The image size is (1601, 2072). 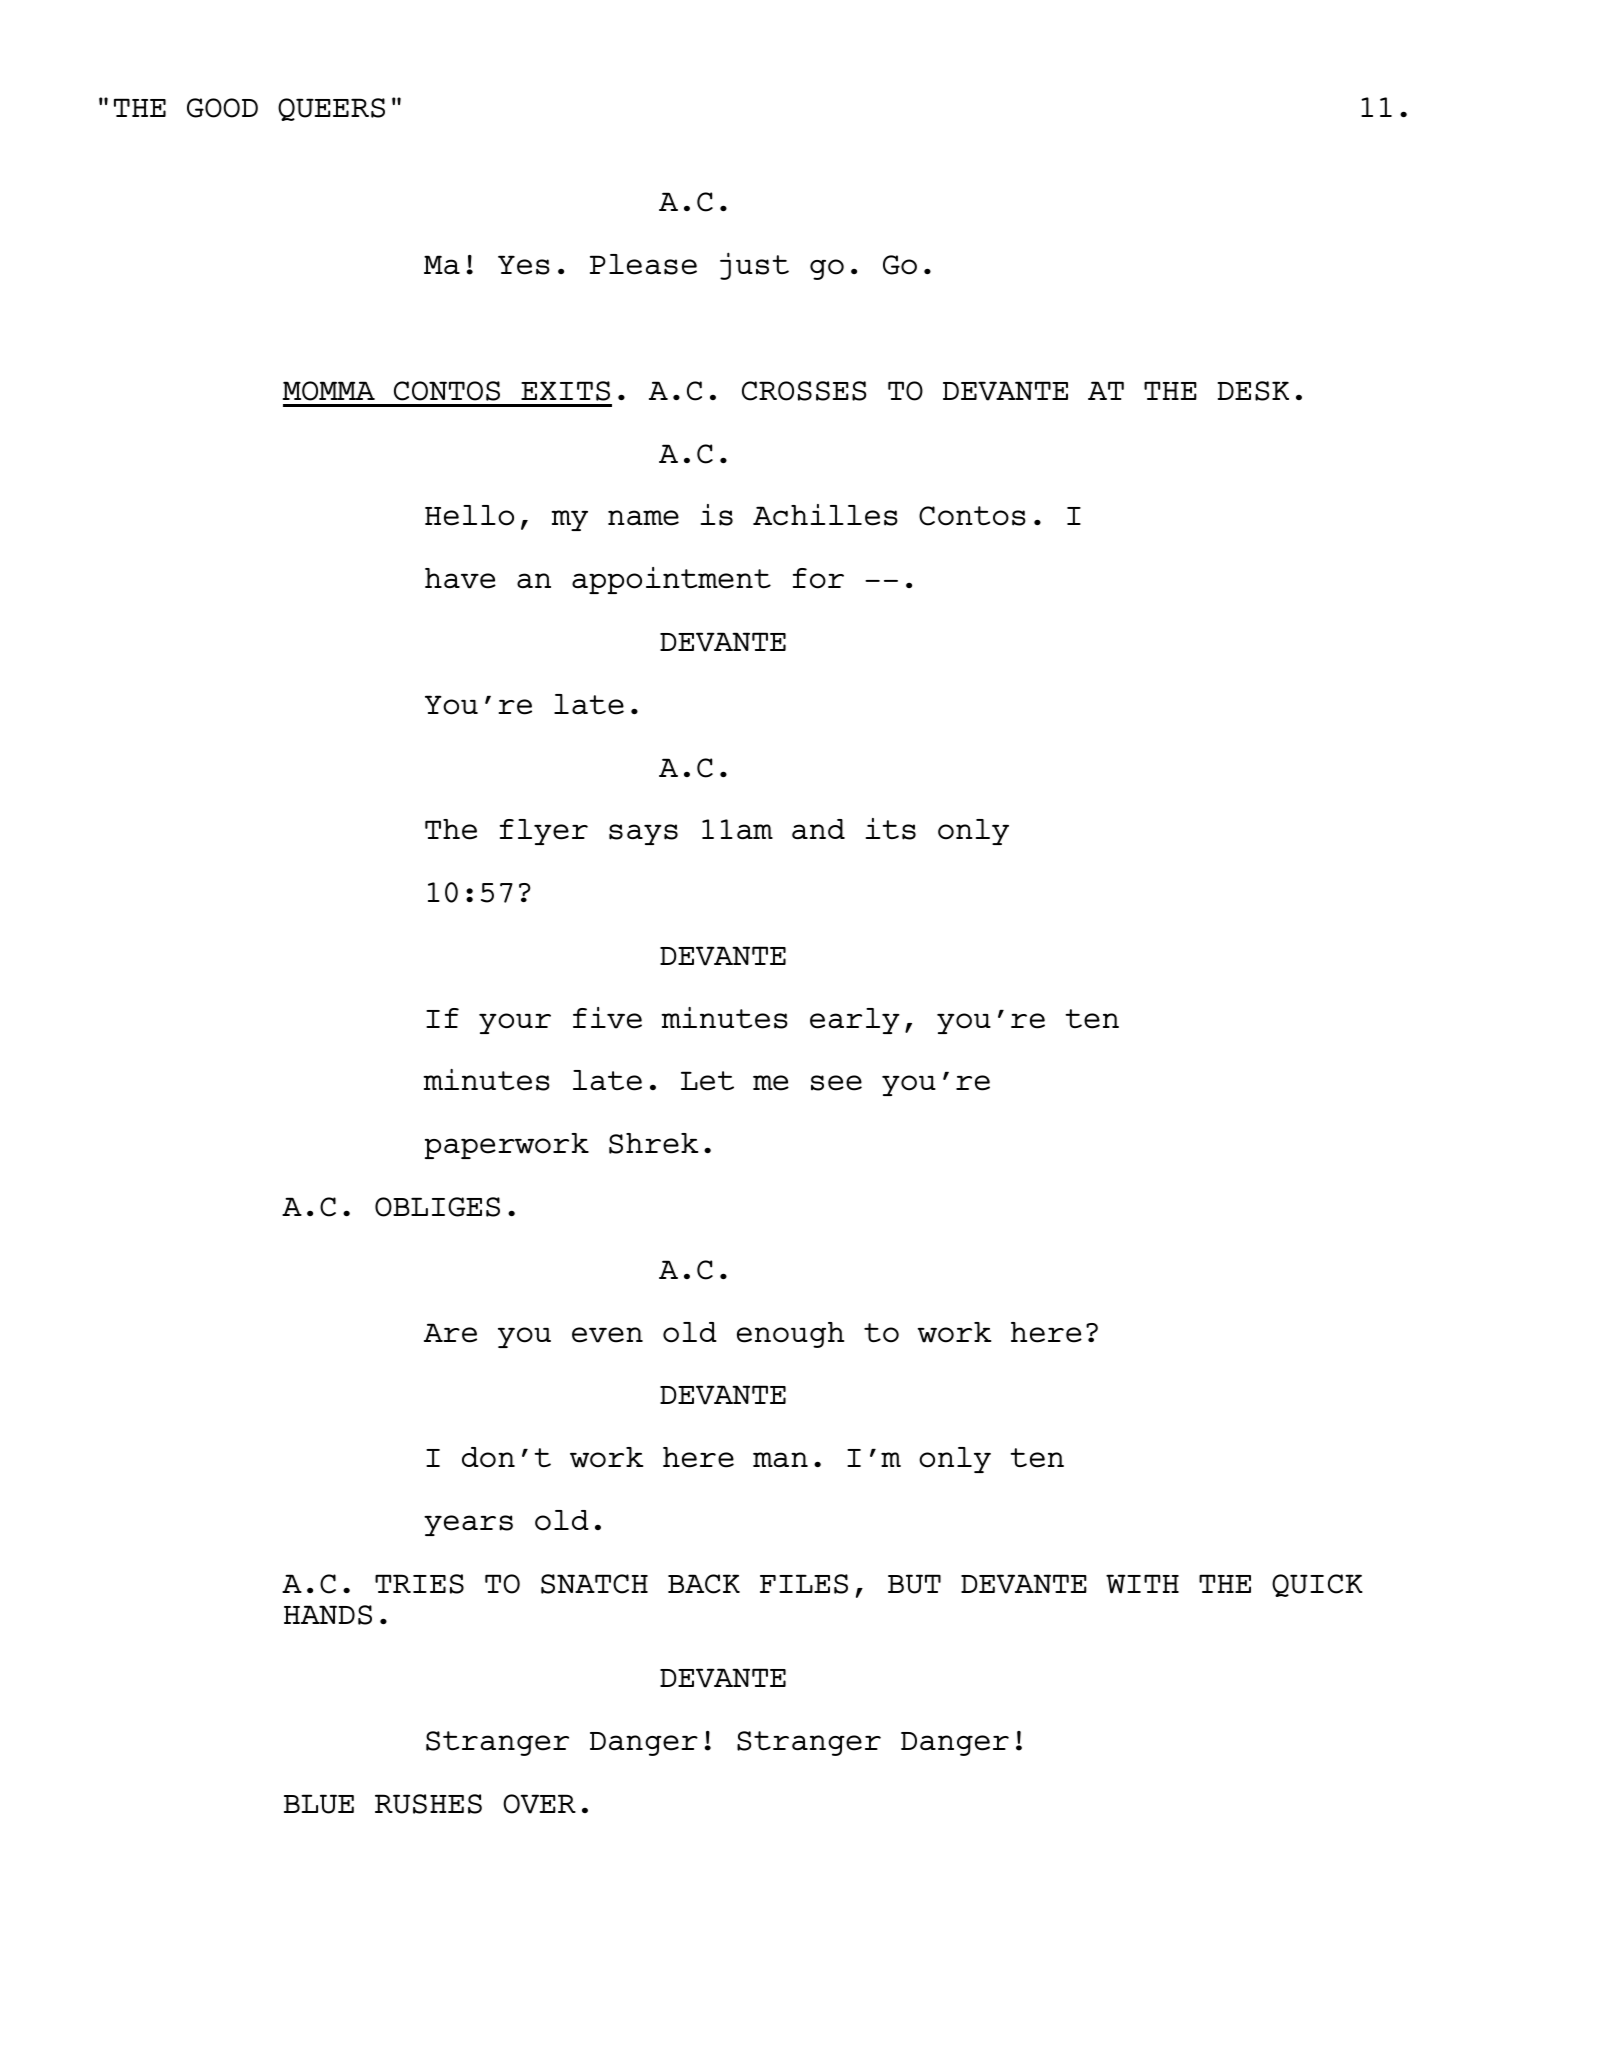 What do you see at coordinates (437, 1207) in the image?
I see `OBLIGES` at bounding box center [437, 1207].
